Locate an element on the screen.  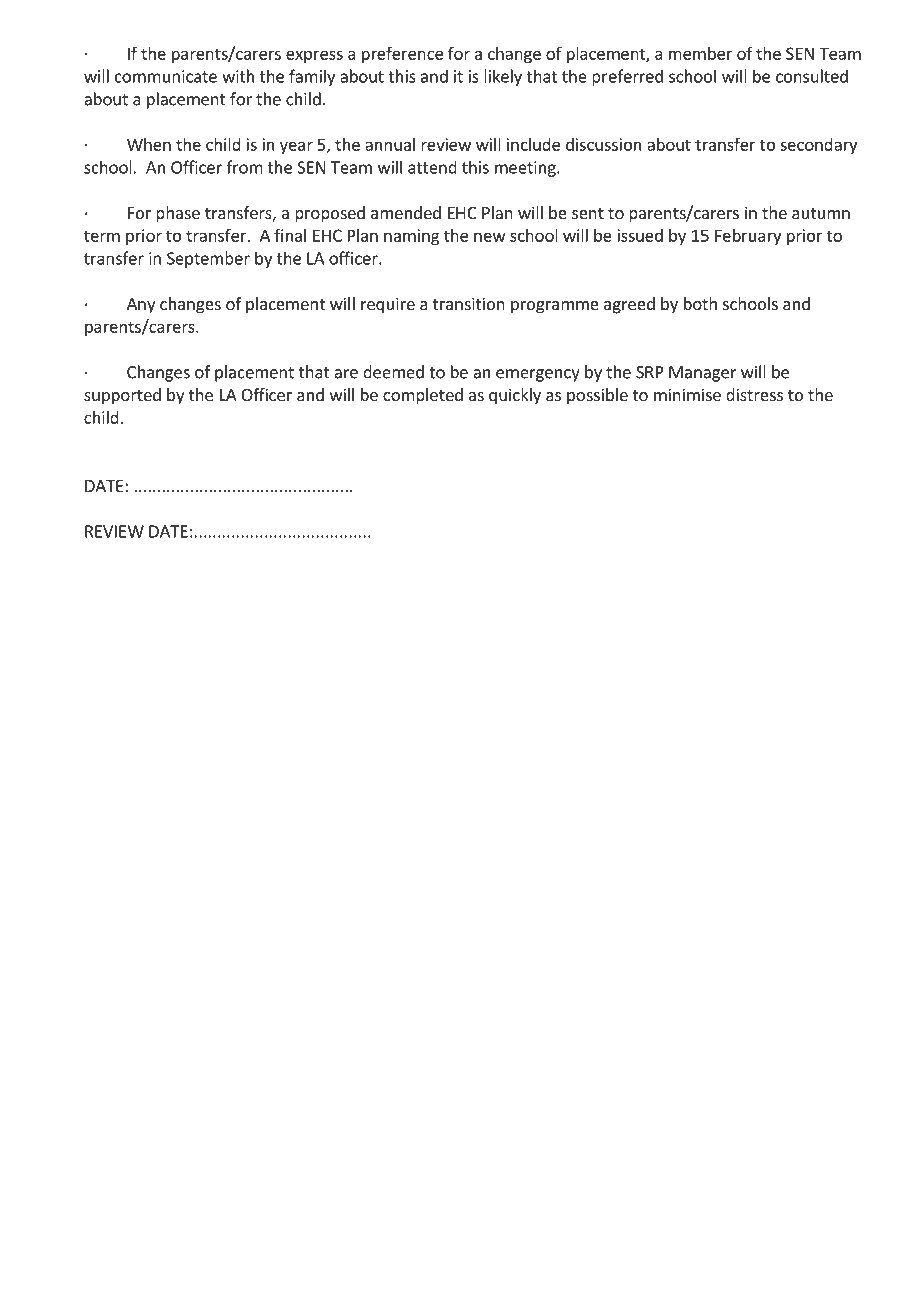
February is located at coordinates (748, 237).
